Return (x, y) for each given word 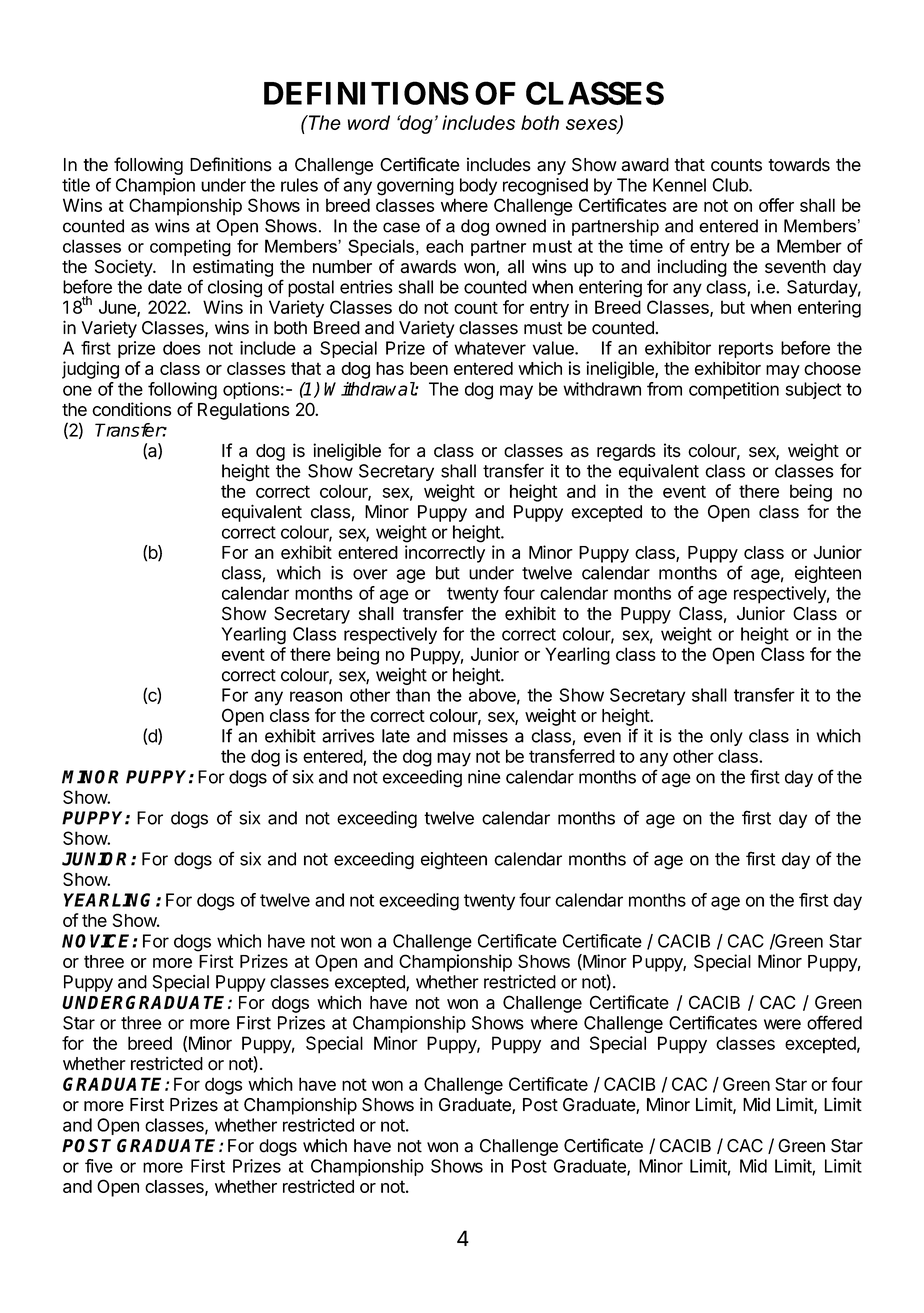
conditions (131, 409)
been (429, 368)
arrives (348, 736)
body (478, 186)
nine (484, 777)
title (76, 185)
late (396, 736)
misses (480, 736)
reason (316, 696)
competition (734, 390)
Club (731, 185)
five (99, 1166)
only (726, 737)
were (782, 1024)
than (413, 695)
